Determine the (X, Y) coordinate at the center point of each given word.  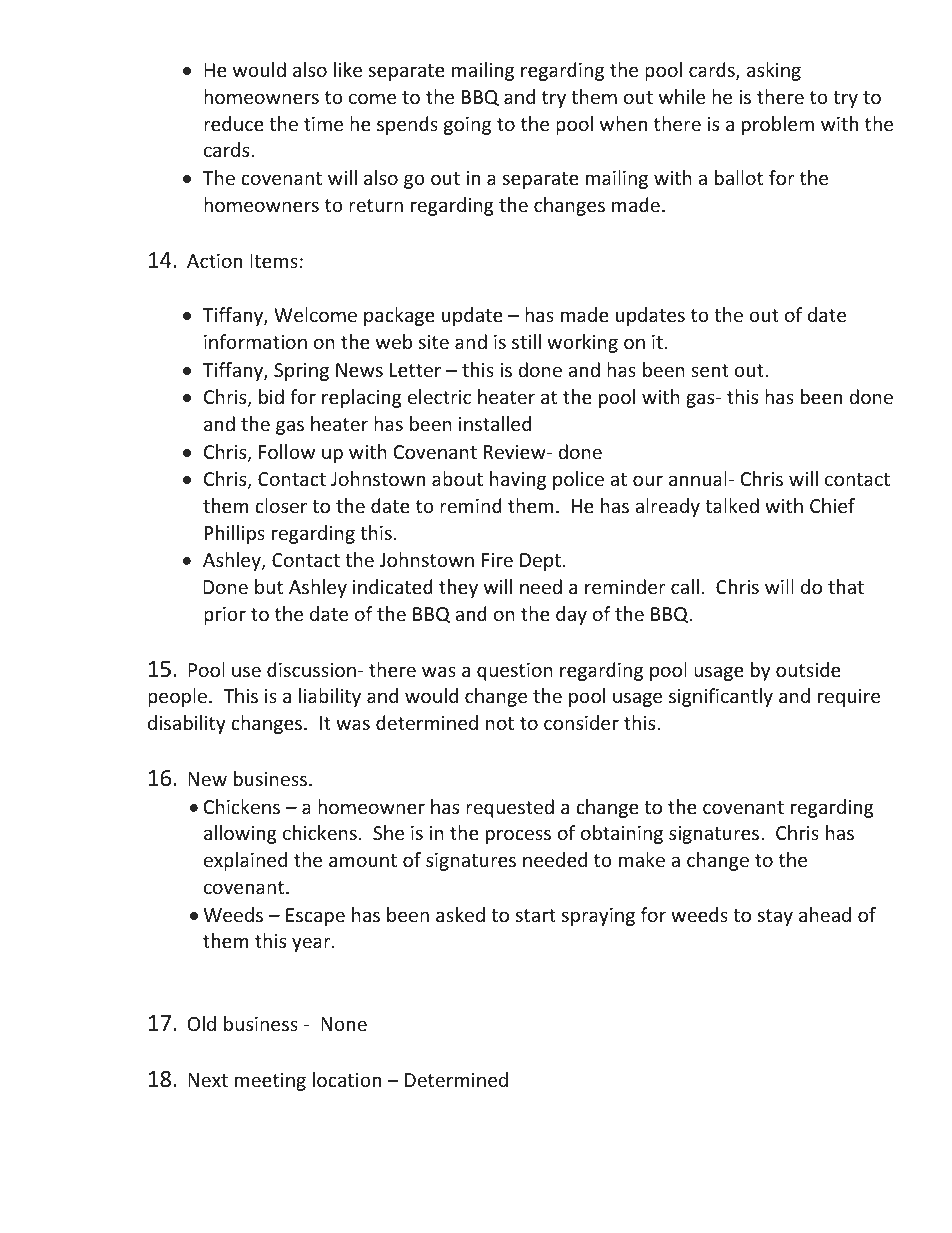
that (846, 586)
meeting (270, 1082)
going (467, 126)
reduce (234, 123)
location (347, 1079)
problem (778, 125)
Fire (497, 560)
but (269, 586)
